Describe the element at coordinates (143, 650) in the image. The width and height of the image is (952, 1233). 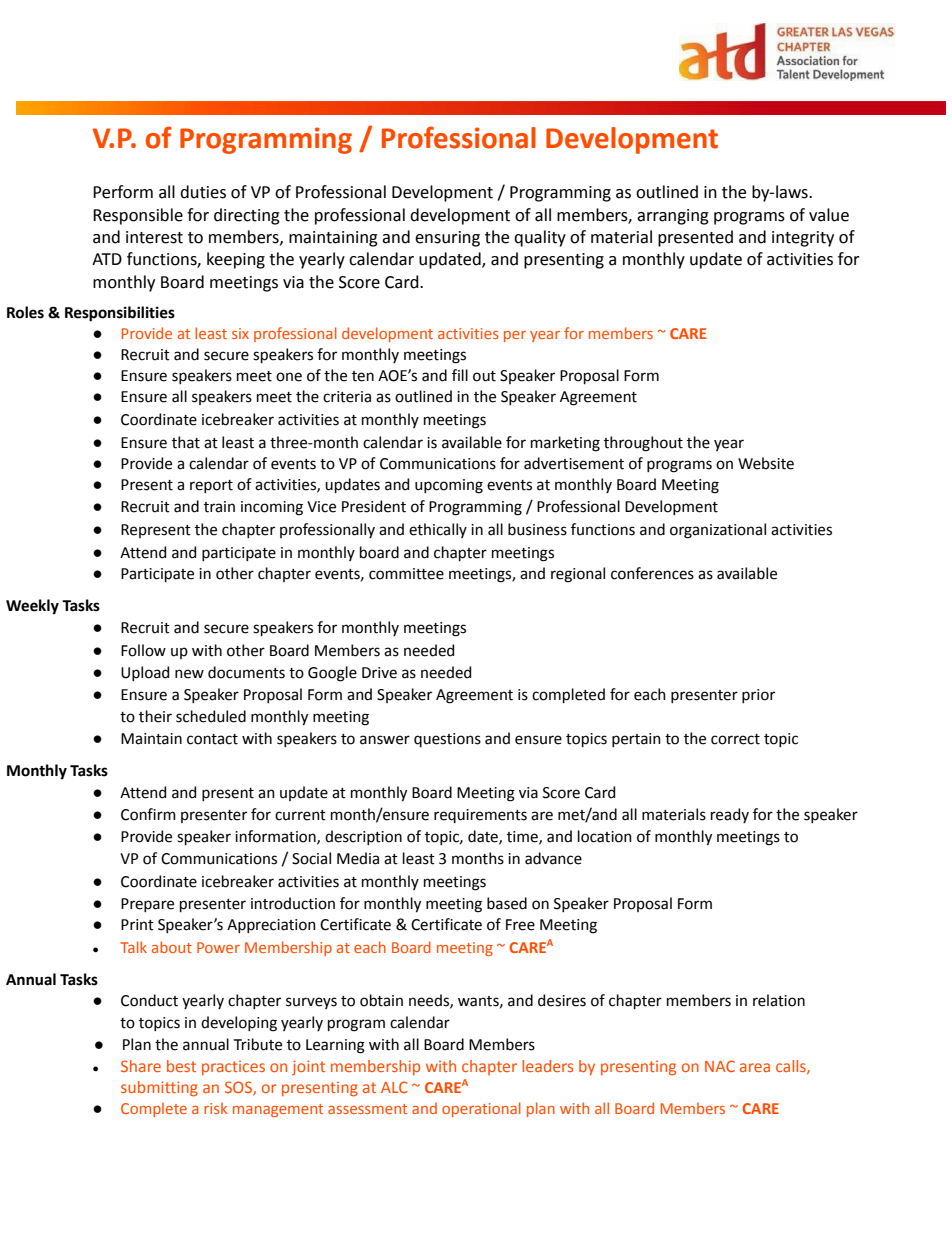
I see `Follow` at that location.
